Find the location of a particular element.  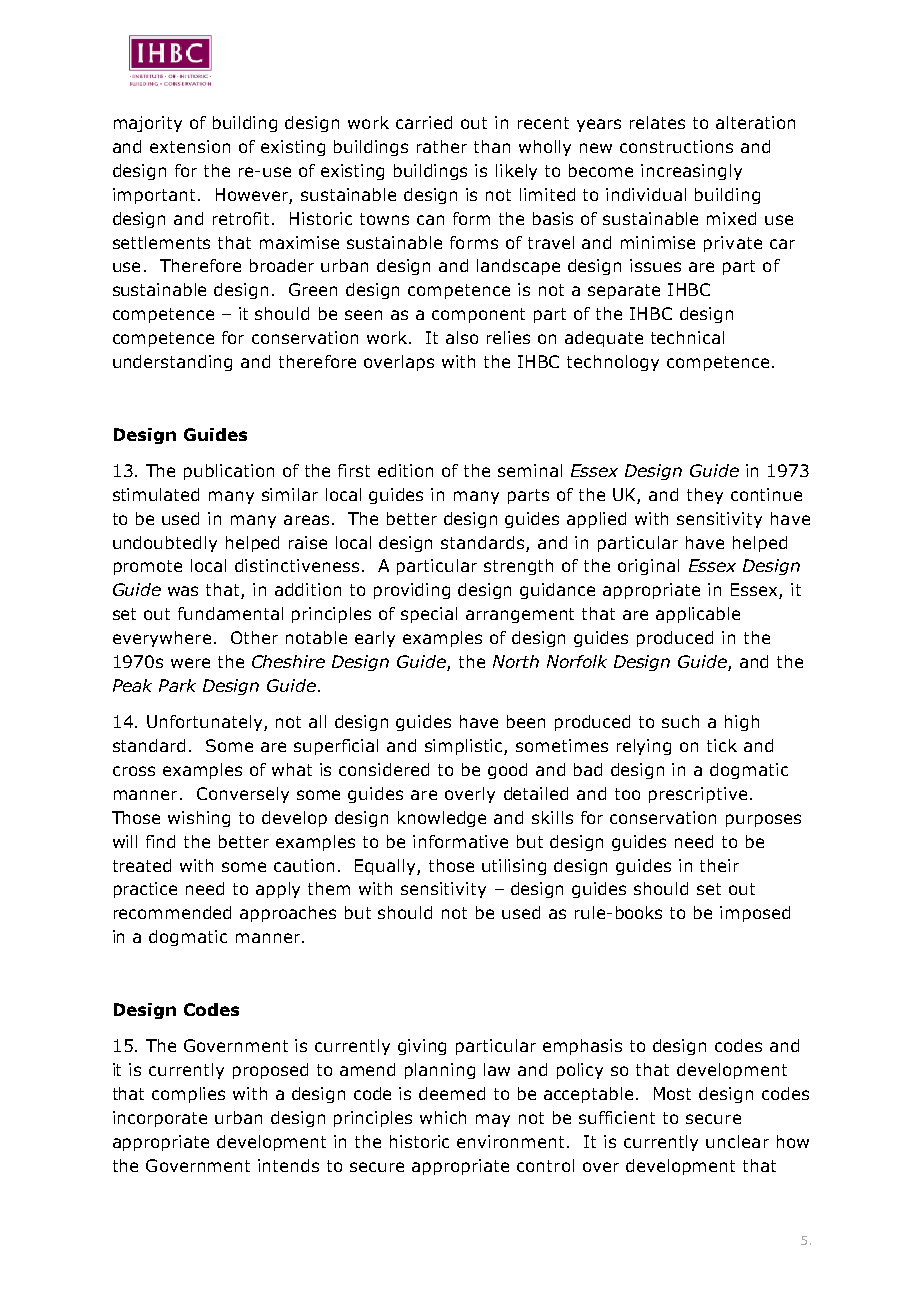

rather is located at coordinates (442, 146).
